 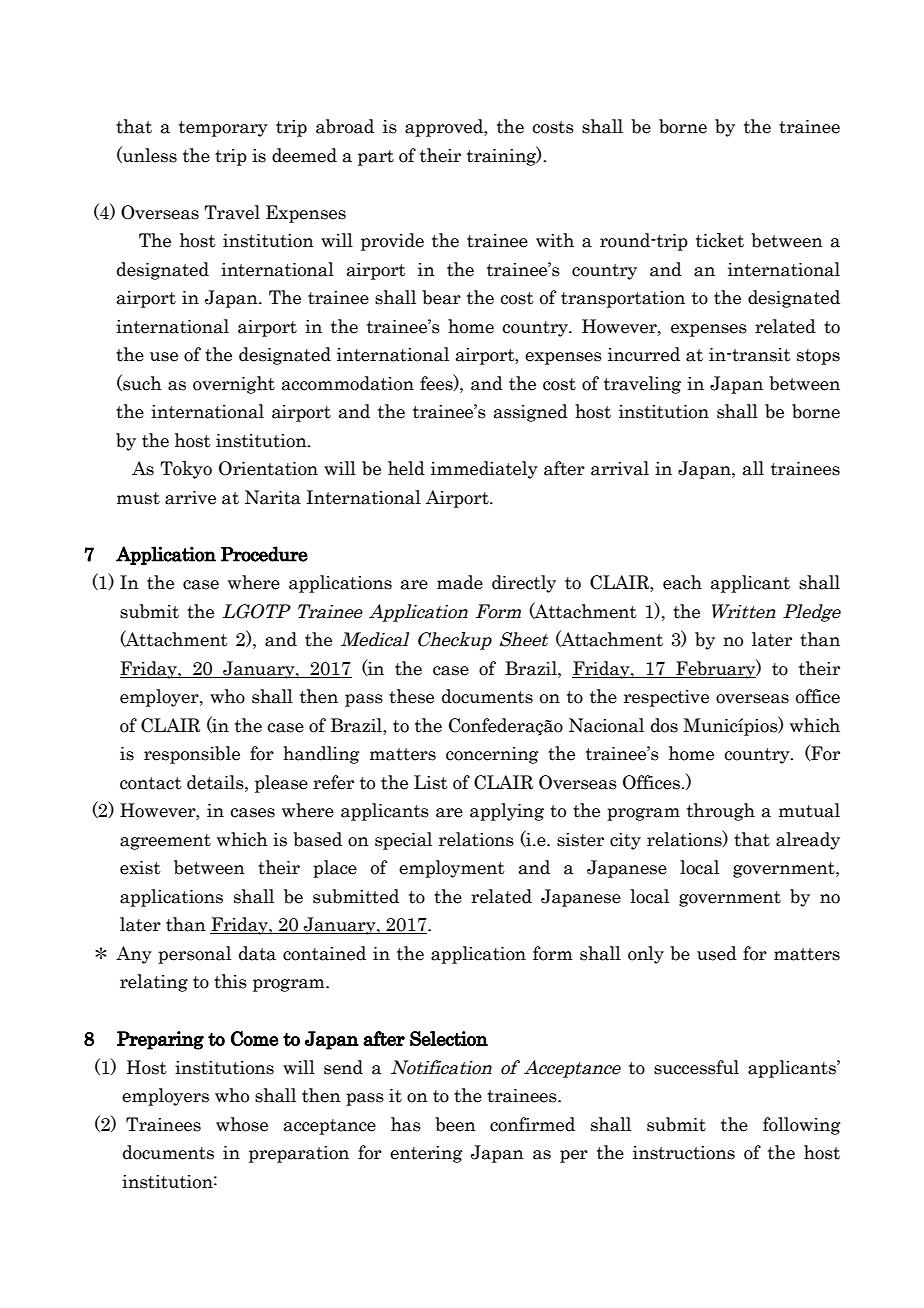 What do you see at coordinates (682, 582) in the page?
I see `each` at bounding box center [682, 582].
